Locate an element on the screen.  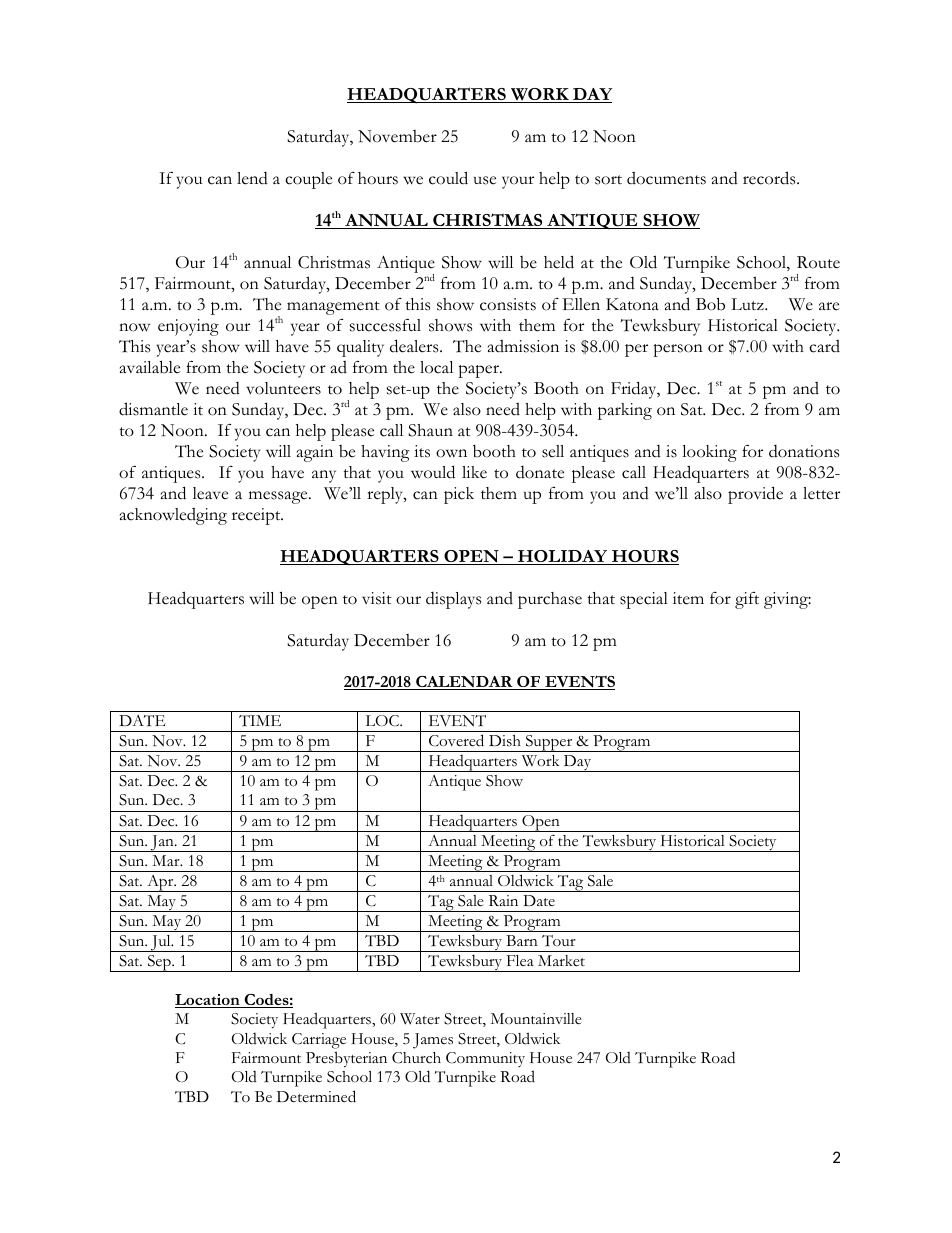
gift is located at coordinates (747, 600).
